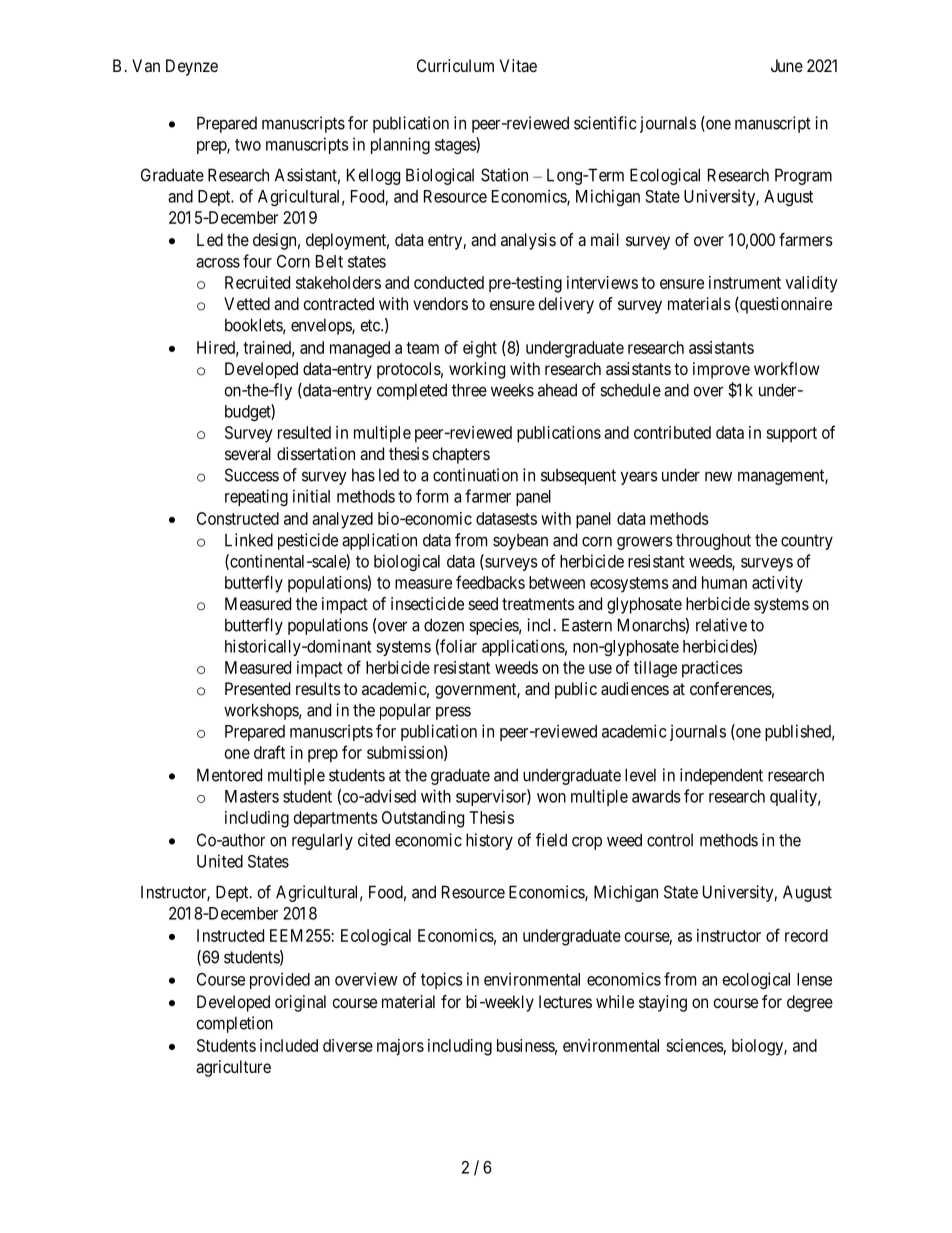 This image has width=952, height=1233. I want to click on June, so click(787, 65).
